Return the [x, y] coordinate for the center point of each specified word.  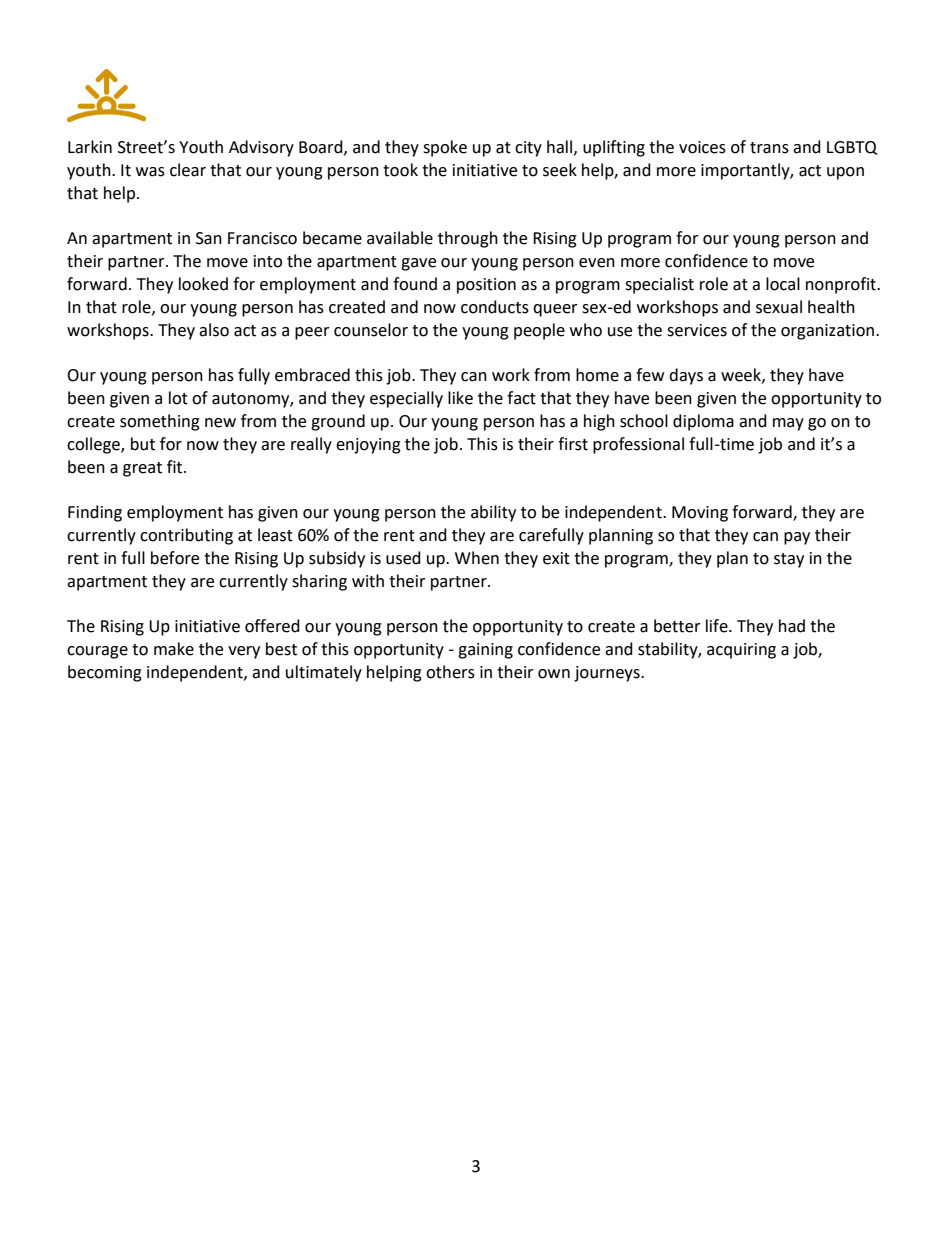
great [142, 469]
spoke [445, 148]
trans [769, 148]
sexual [779, 307]
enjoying [368, 446]
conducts [495, 307]
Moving [700, 514]
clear [188, 170]
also [214, 330]
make [174, 649]
